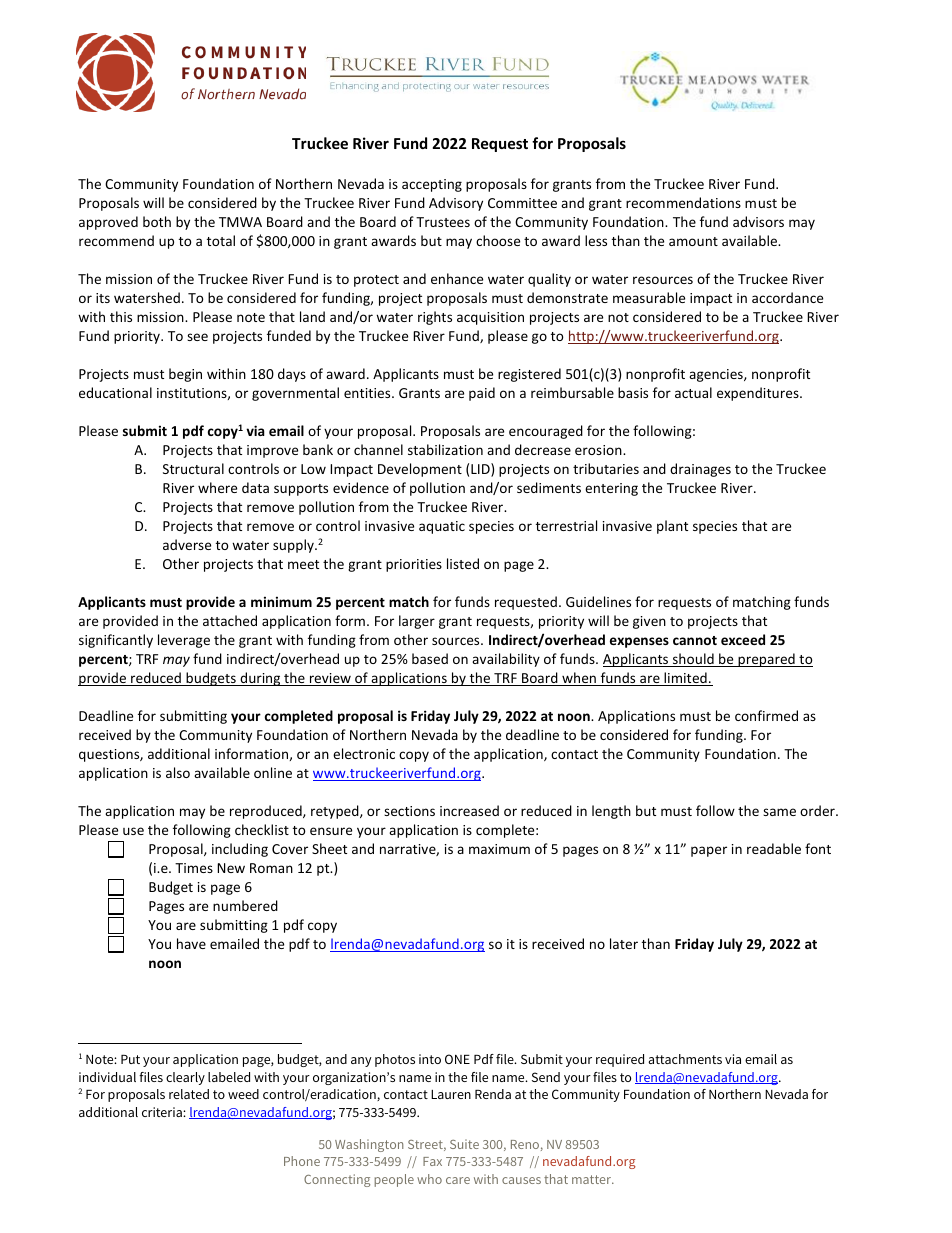 Image resolution: width=952 pixels, height=1233 pixels. Describe the element at coordinates (430, 1059) in the document. I see `into` at that location.
